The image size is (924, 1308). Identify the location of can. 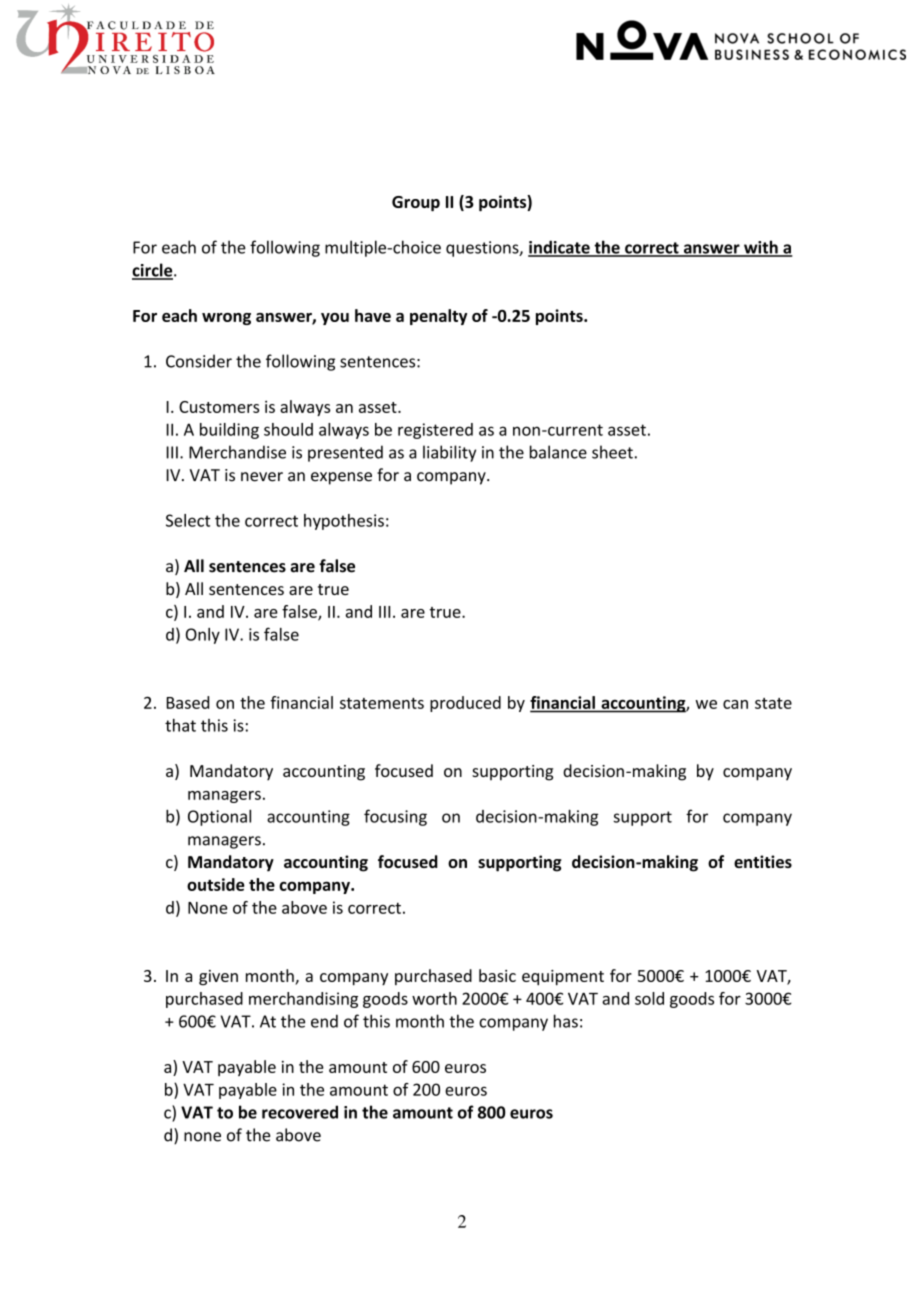
(735, 704).
